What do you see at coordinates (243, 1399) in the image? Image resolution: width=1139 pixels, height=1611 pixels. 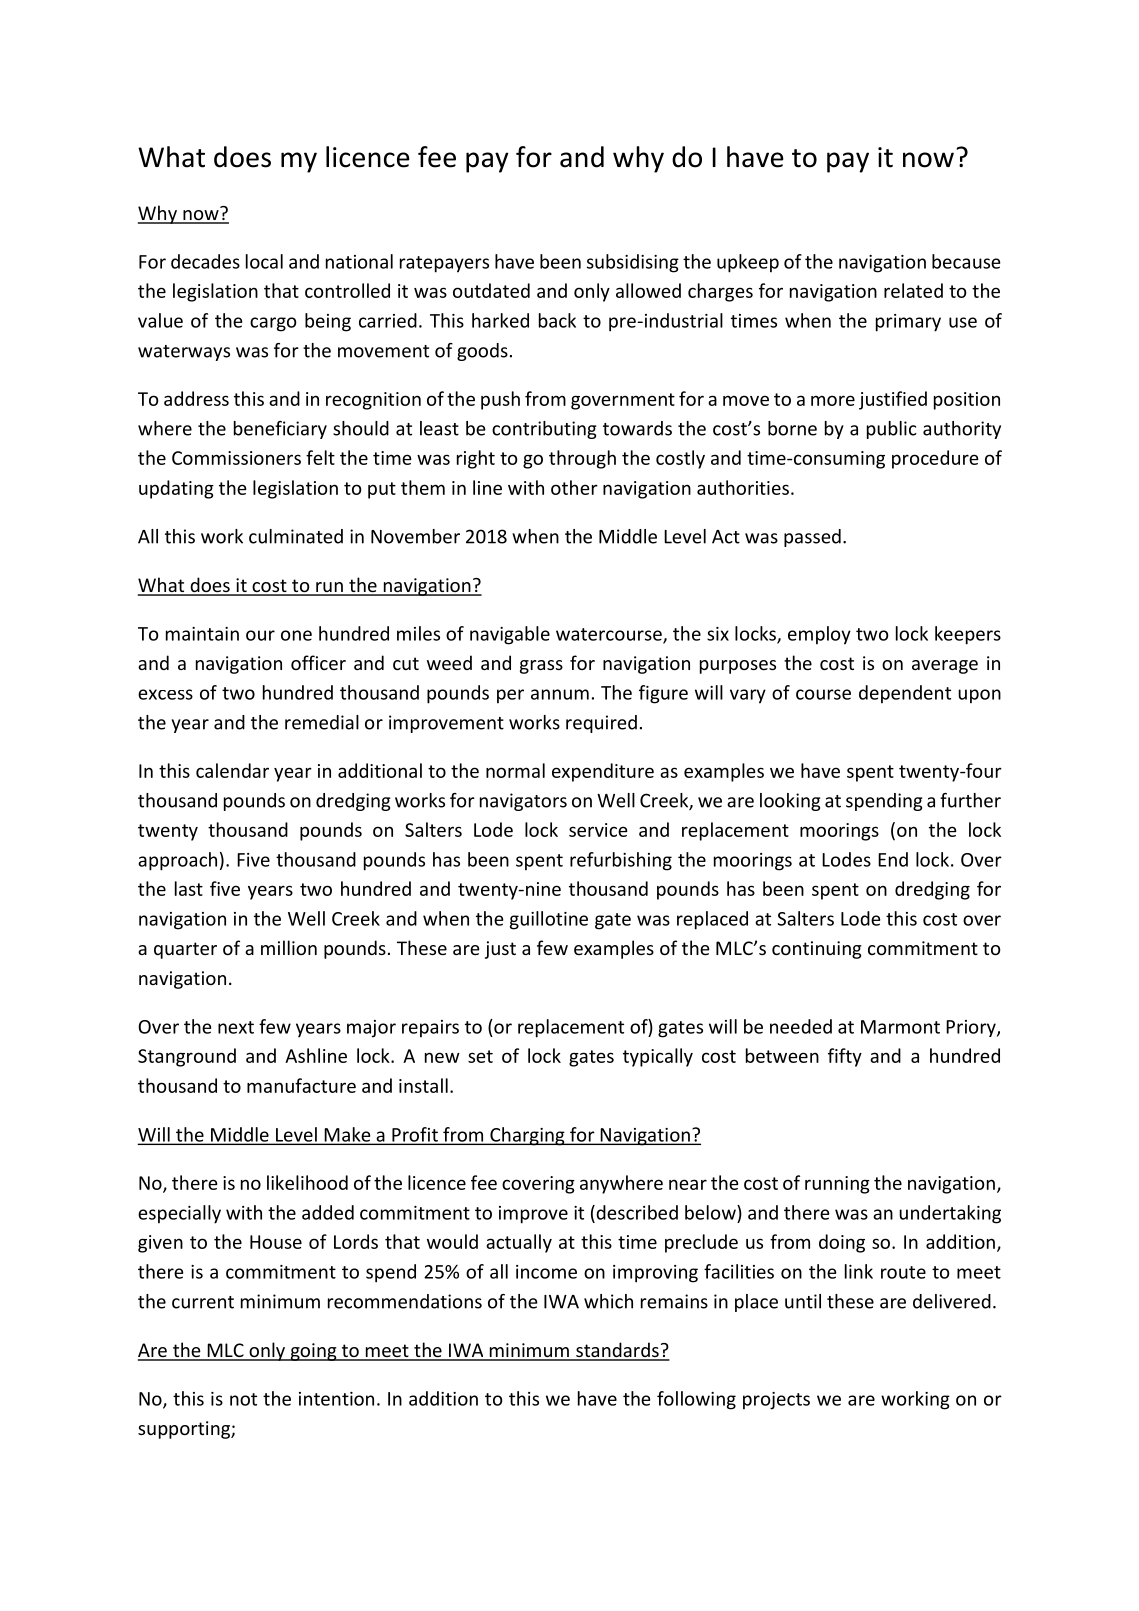 I see `not` at bounding box center [243, 1399].
